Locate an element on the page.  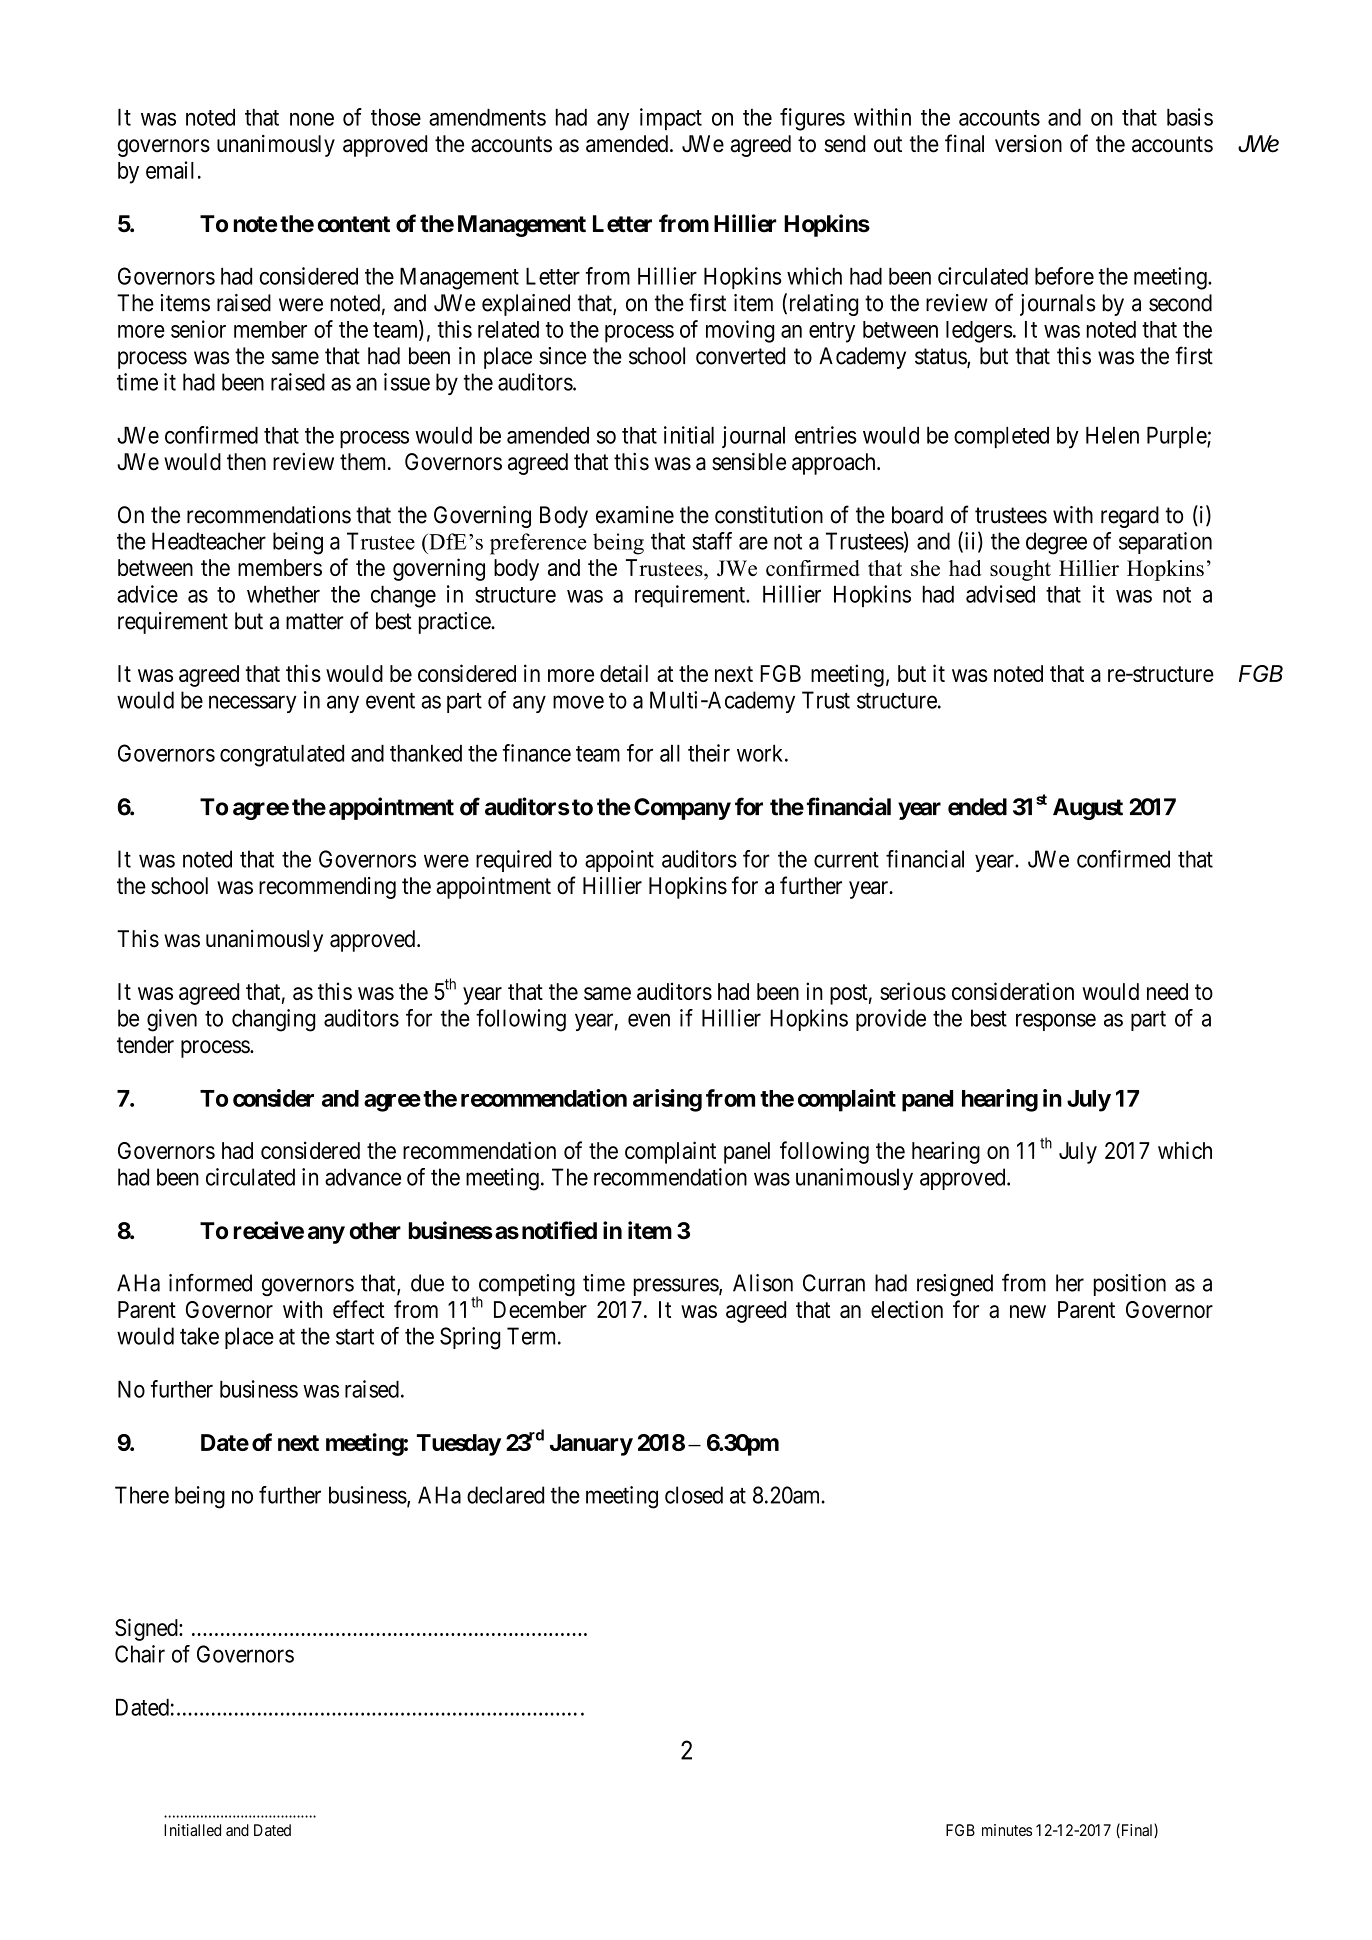
none is located at coordinates (312, 119).
